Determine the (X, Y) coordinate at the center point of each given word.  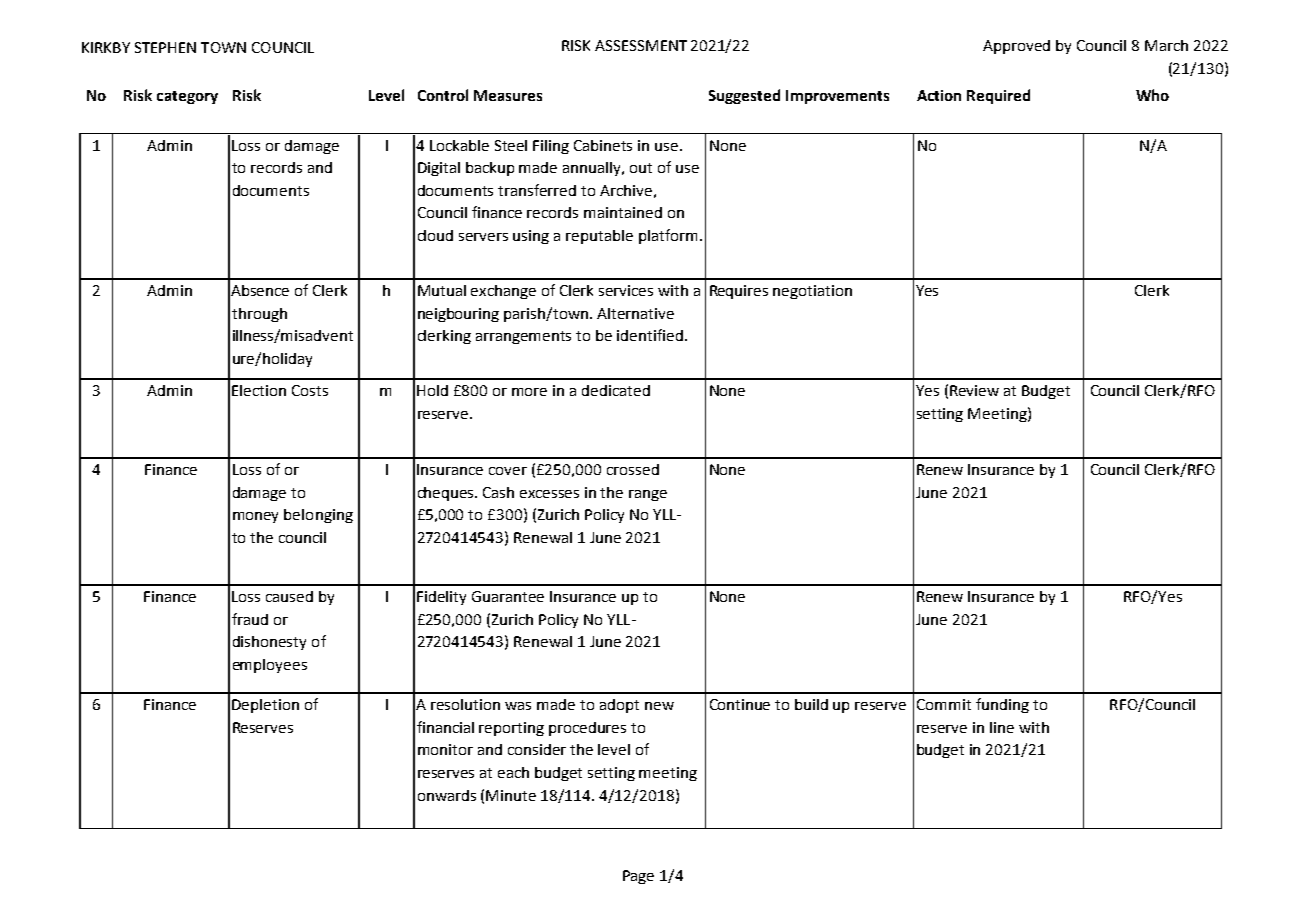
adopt (619, 706)
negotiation (812, 292)
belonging (318, 516)
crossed (633, 469)
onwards (447, 795)
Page (638, 877)
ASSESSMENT (641, 45)
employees (270, 666)
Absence (260, 290)
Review (974, 390)
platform (668, 236)
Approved (1016, 47)
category (187, 97)
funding (1002, 705)
